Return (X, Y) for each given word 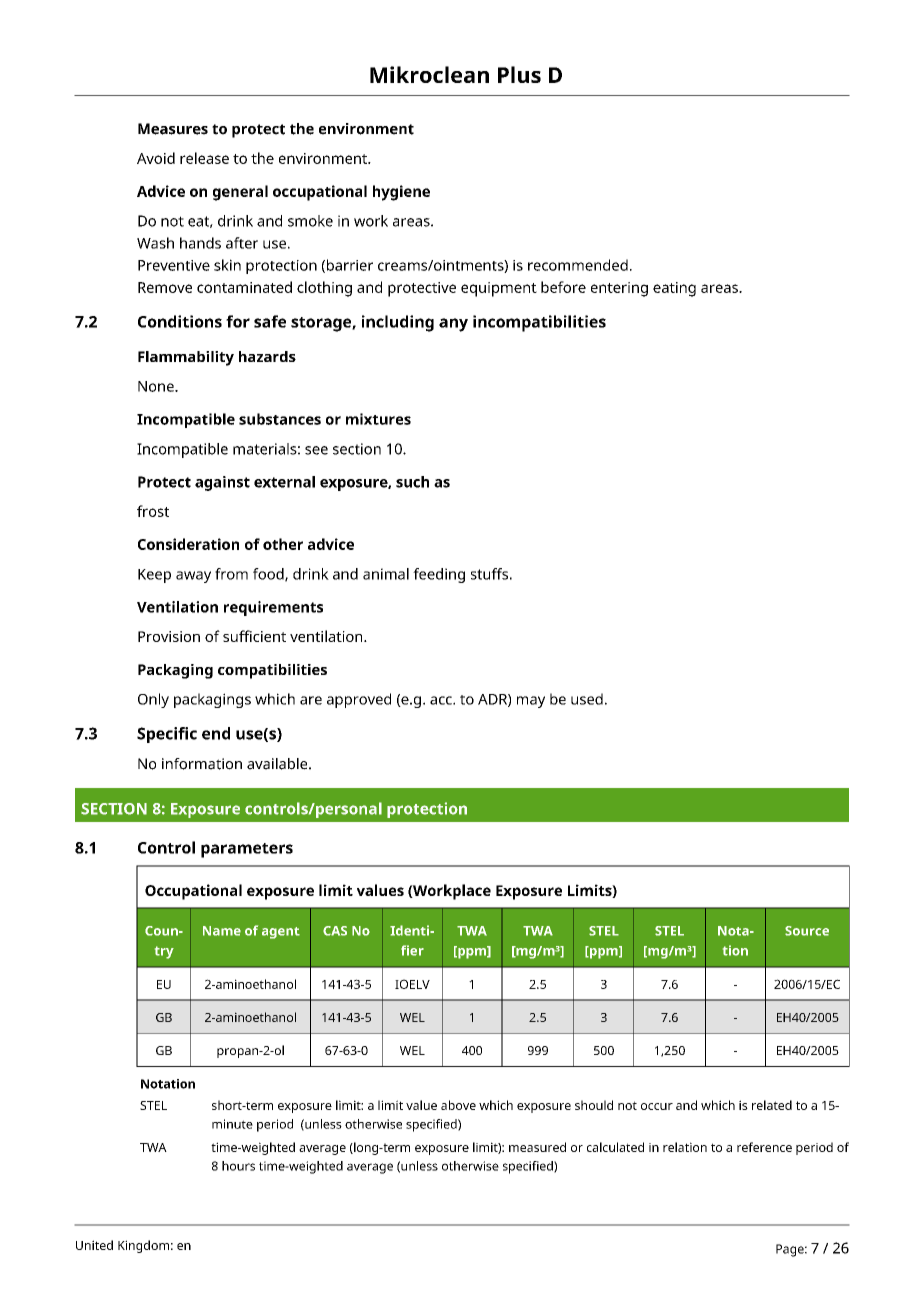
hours (238, 1166)
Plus (519, 74)
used (587, 699)
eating (674, 289)
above (458, 1105)
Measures (173, 129)
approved (359, 700)
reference (764, 1147)
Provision (169, 636)
